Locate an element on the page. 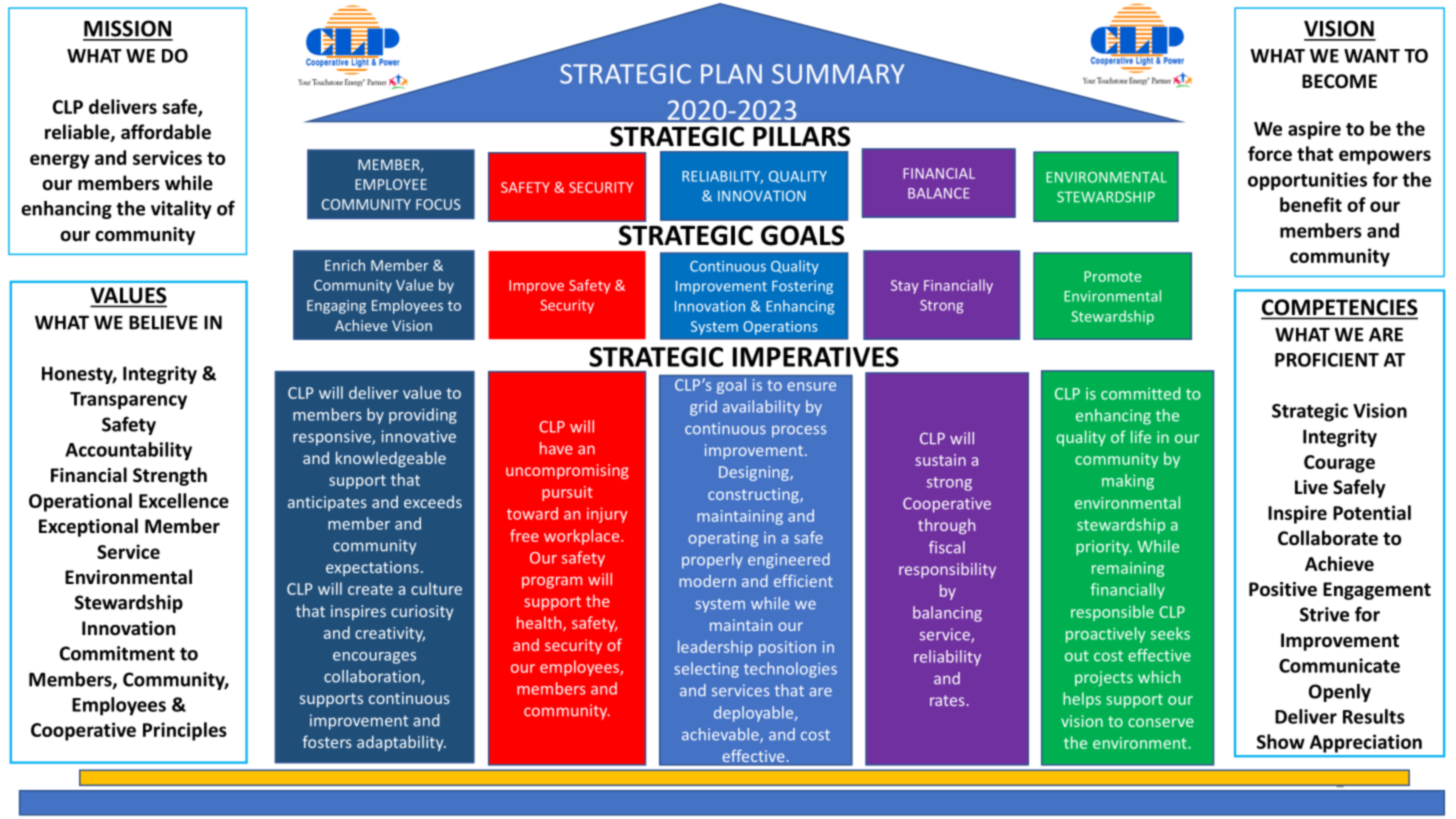 The image size is (1456, 819). committed is located at coordinates (1140, 393).
